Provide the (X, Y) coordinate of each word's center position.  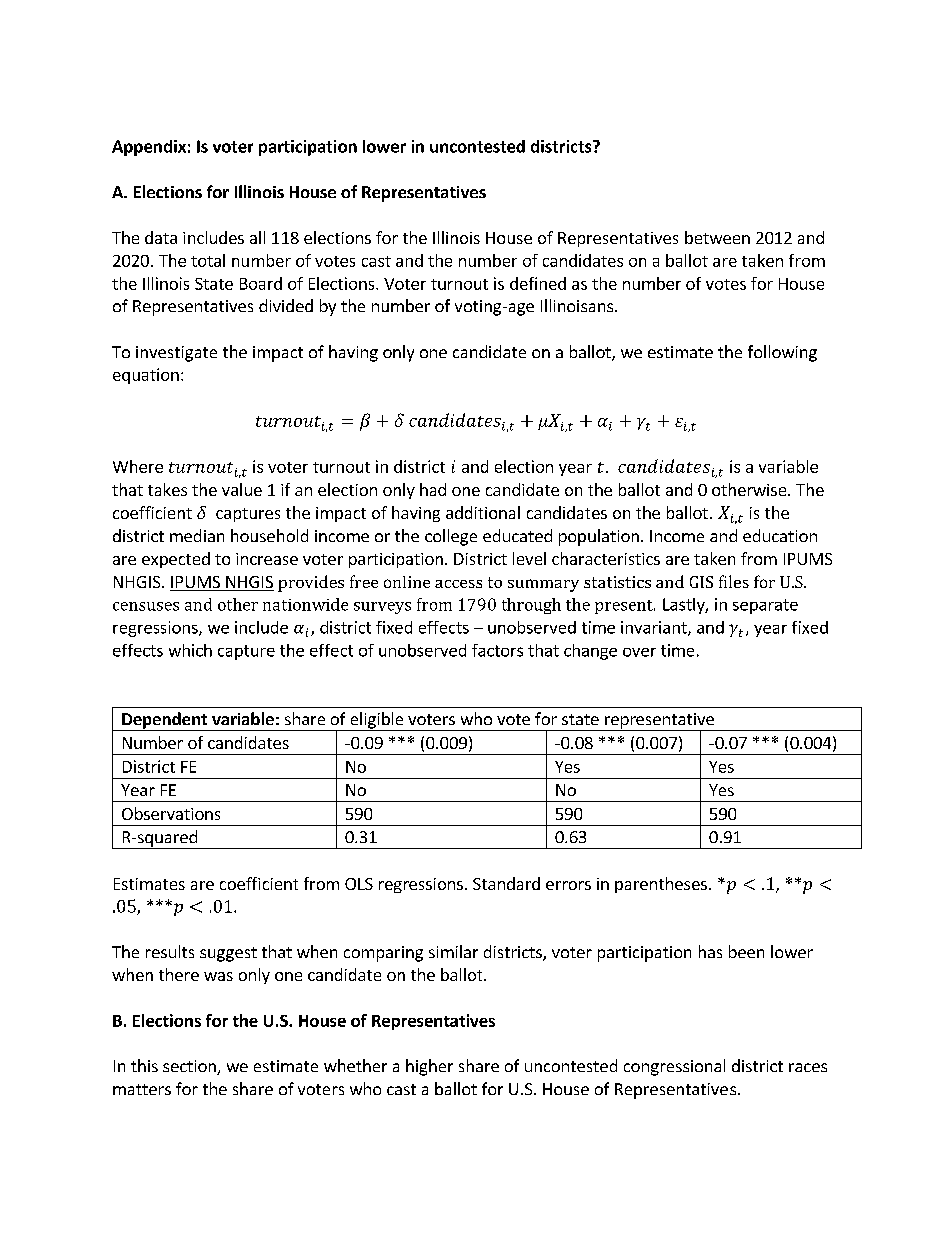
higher (429, 1067)
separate (765, 606)
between (717, 237)
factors (497, 650)
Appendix (149, 148)
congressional (674, 1067)
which (190, 650)
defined (538, 283)
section (190, 1067)
